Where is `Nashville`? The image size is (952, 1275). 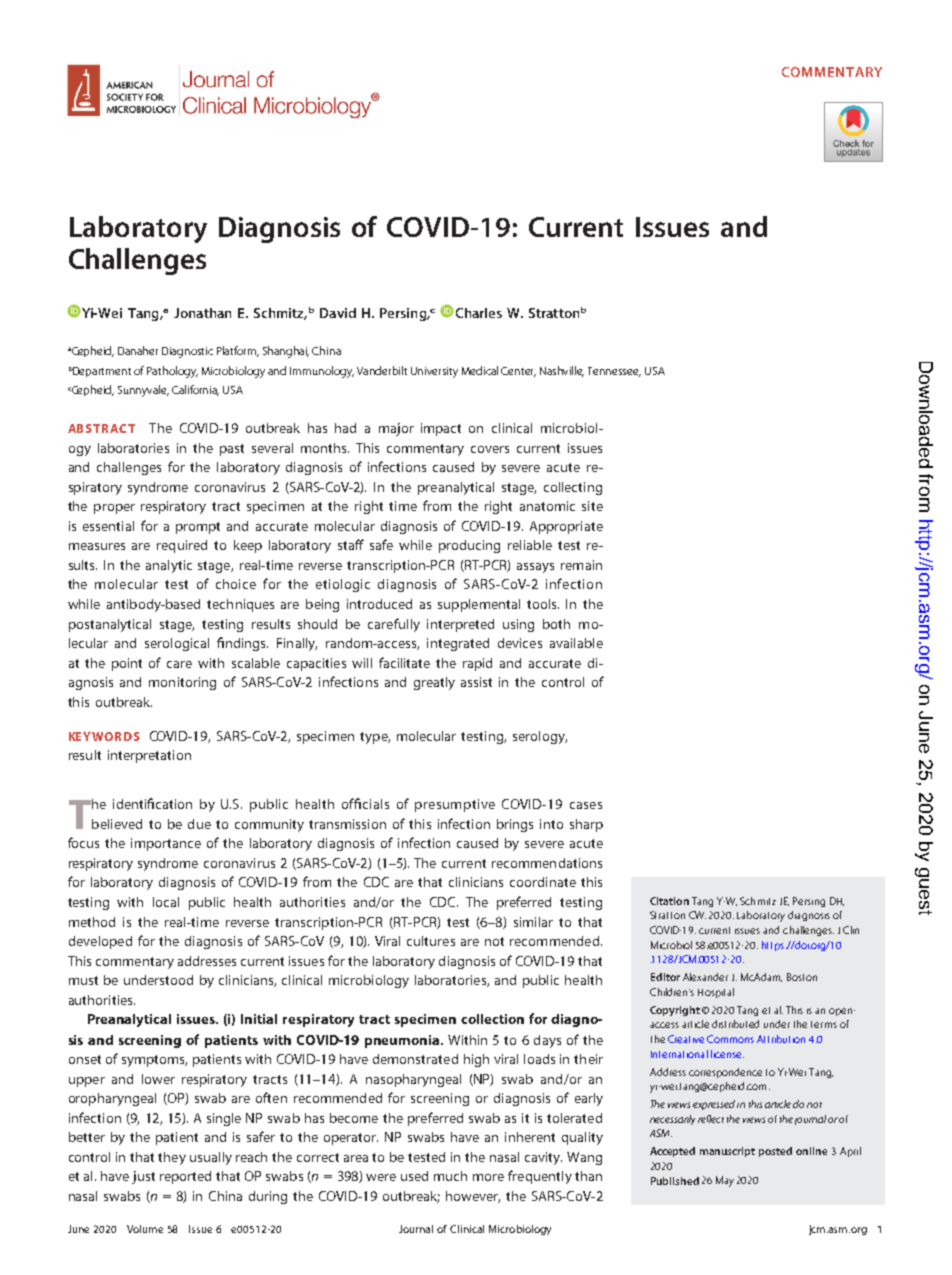
Nashville is located at coordinates (562, 371).
